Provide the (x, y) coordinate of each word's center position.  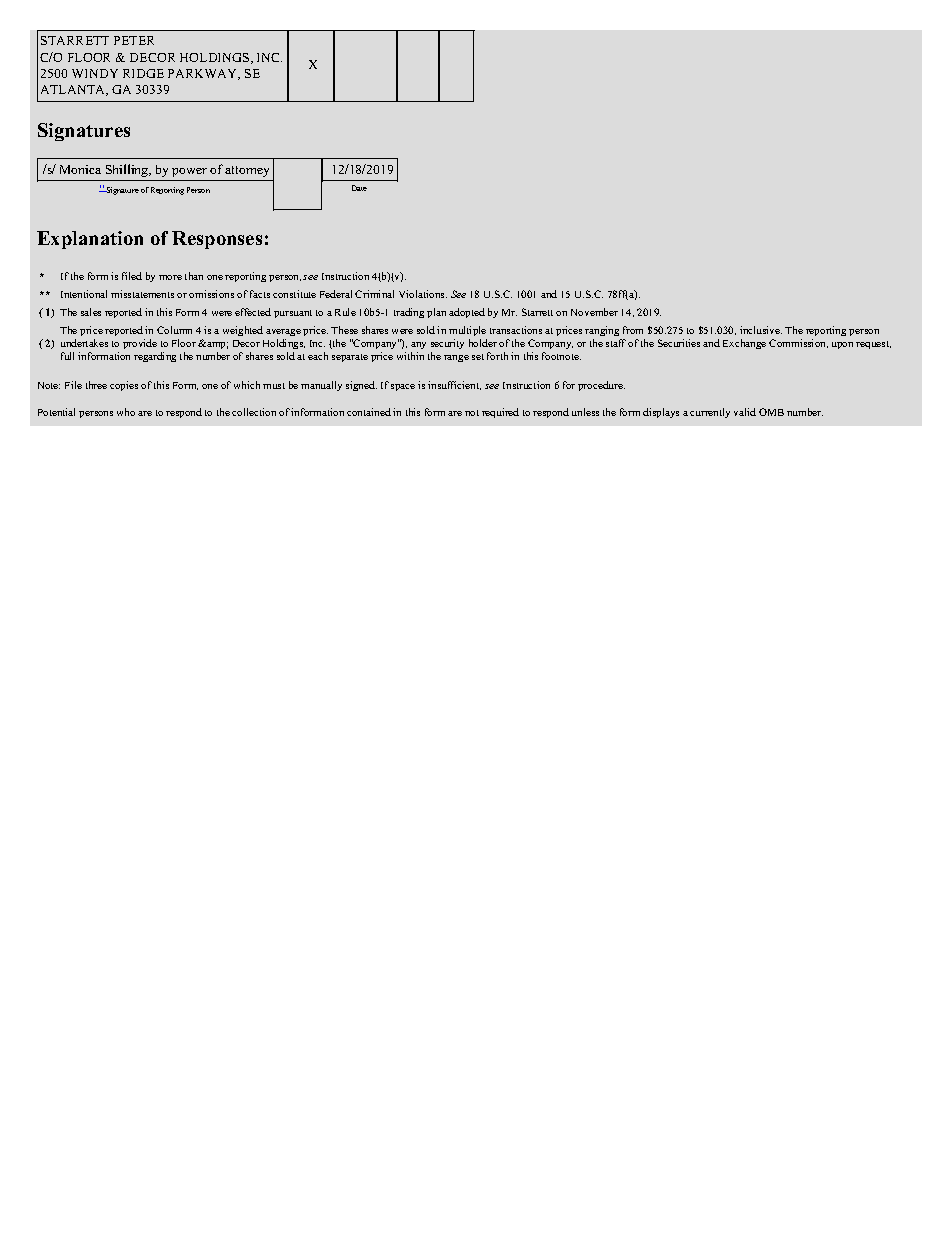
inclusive (761, 330)
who (126, 412)
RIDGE (143, 73)
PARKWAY (204, 74)
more (170, 277)
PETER (134, 40)
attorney (247, 171)
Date (359, 188)
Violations (423, 294)
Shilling (128, 170)
